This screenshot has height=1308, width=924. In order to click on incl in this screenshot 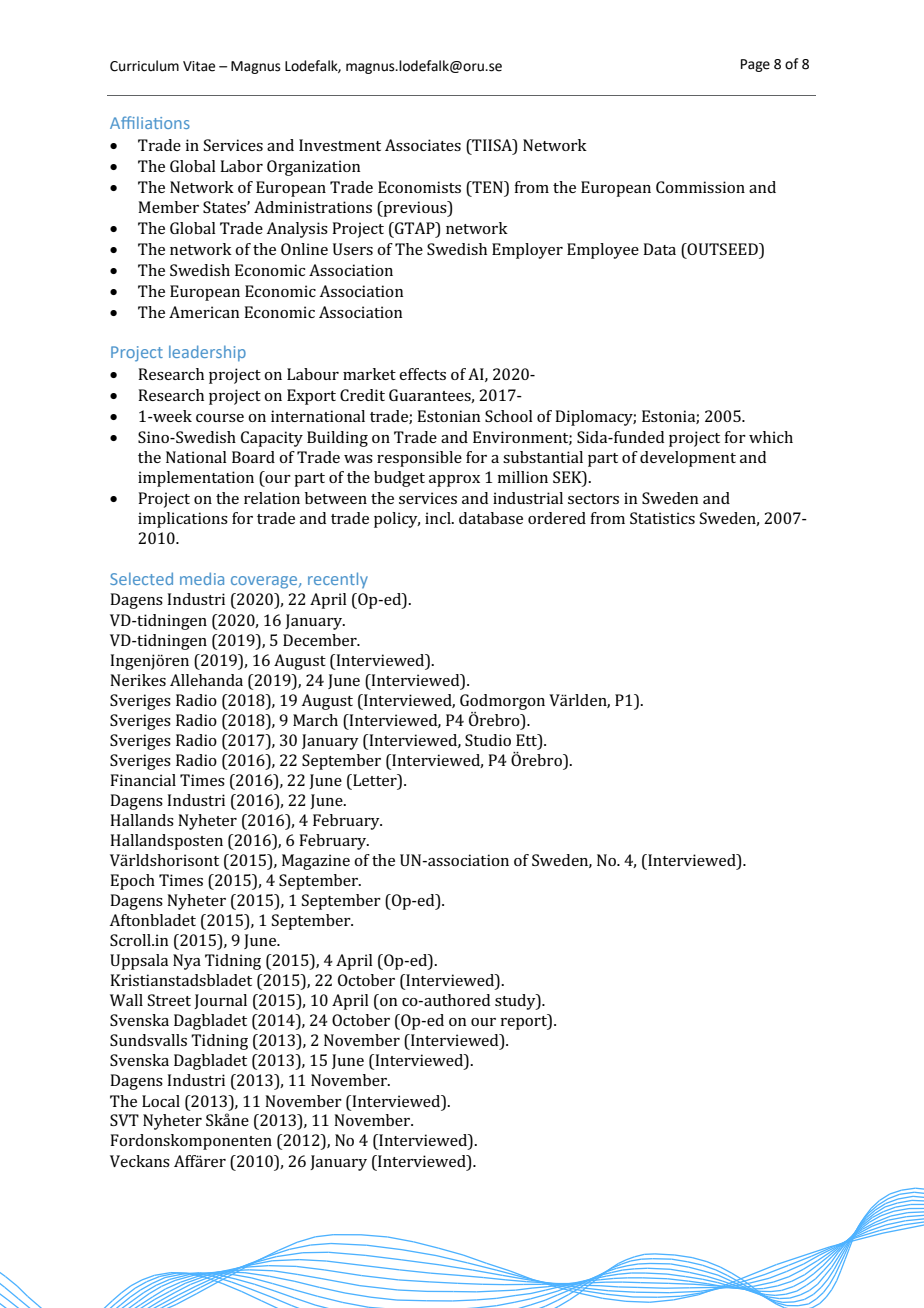, I will do `click(439, 518)`.
